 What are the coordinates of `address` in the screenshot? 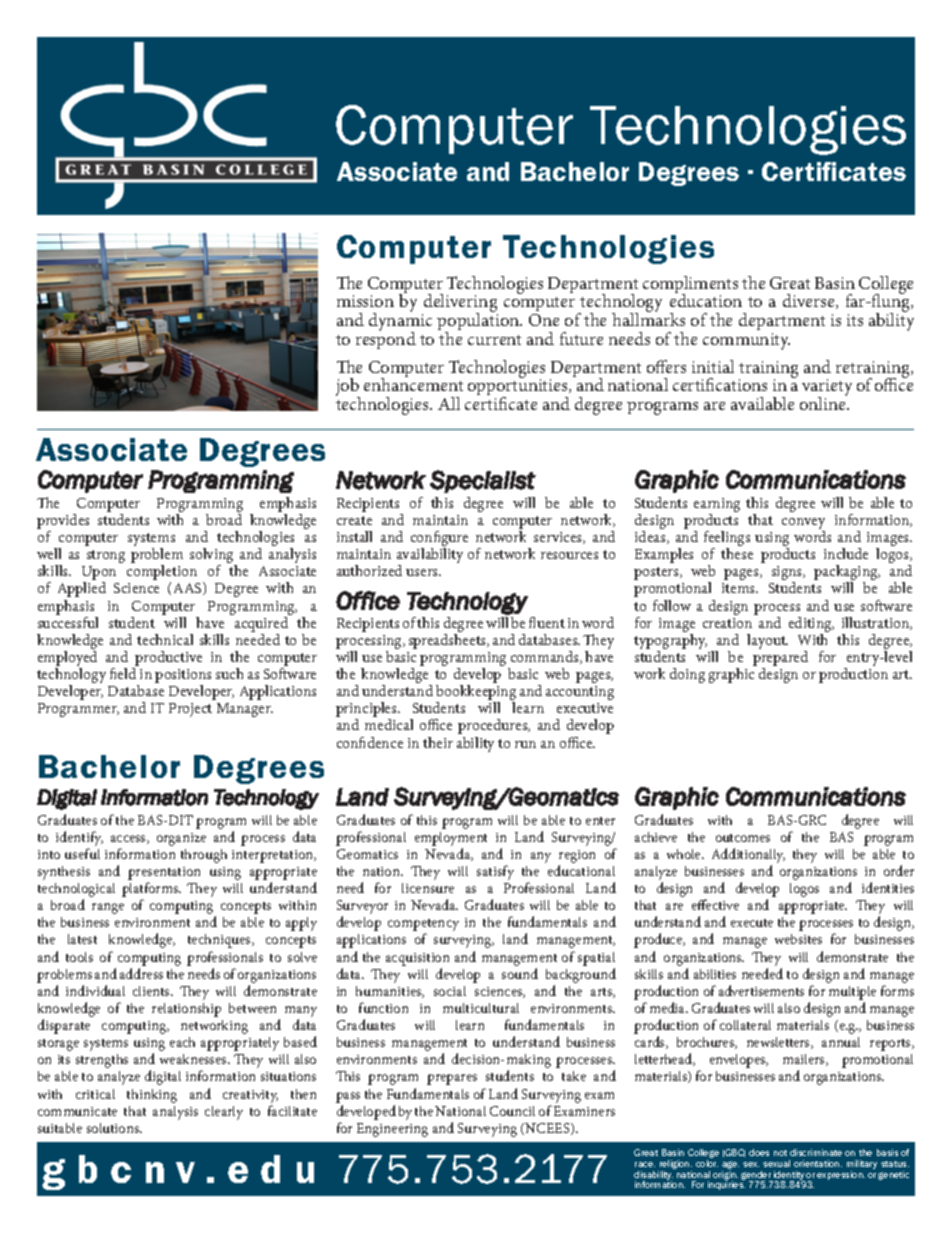 It's located at (141, 973).
